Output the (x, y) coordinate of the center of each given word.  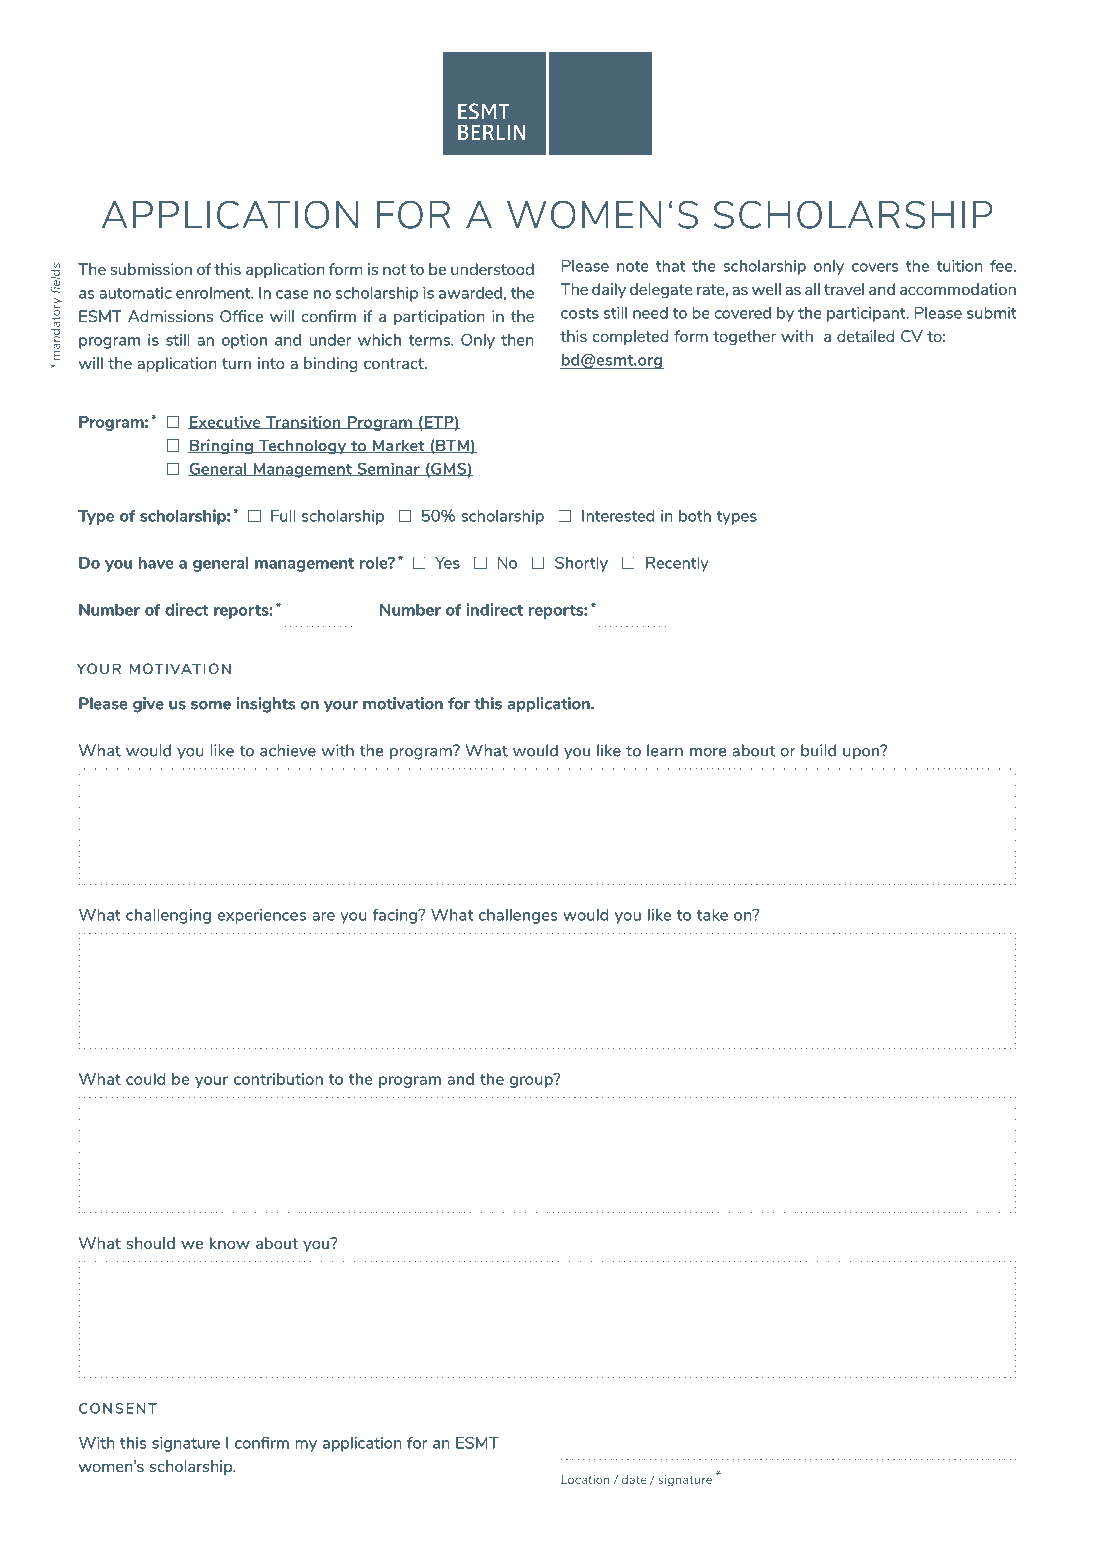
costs (580, 313)
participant (867, 314)
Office (241, 316)
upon (862, 752)
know (230, 1243)
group (532, 1081)
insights (265, 705)
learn (665, 750)
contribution (278, 1079)
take (712, 915)
